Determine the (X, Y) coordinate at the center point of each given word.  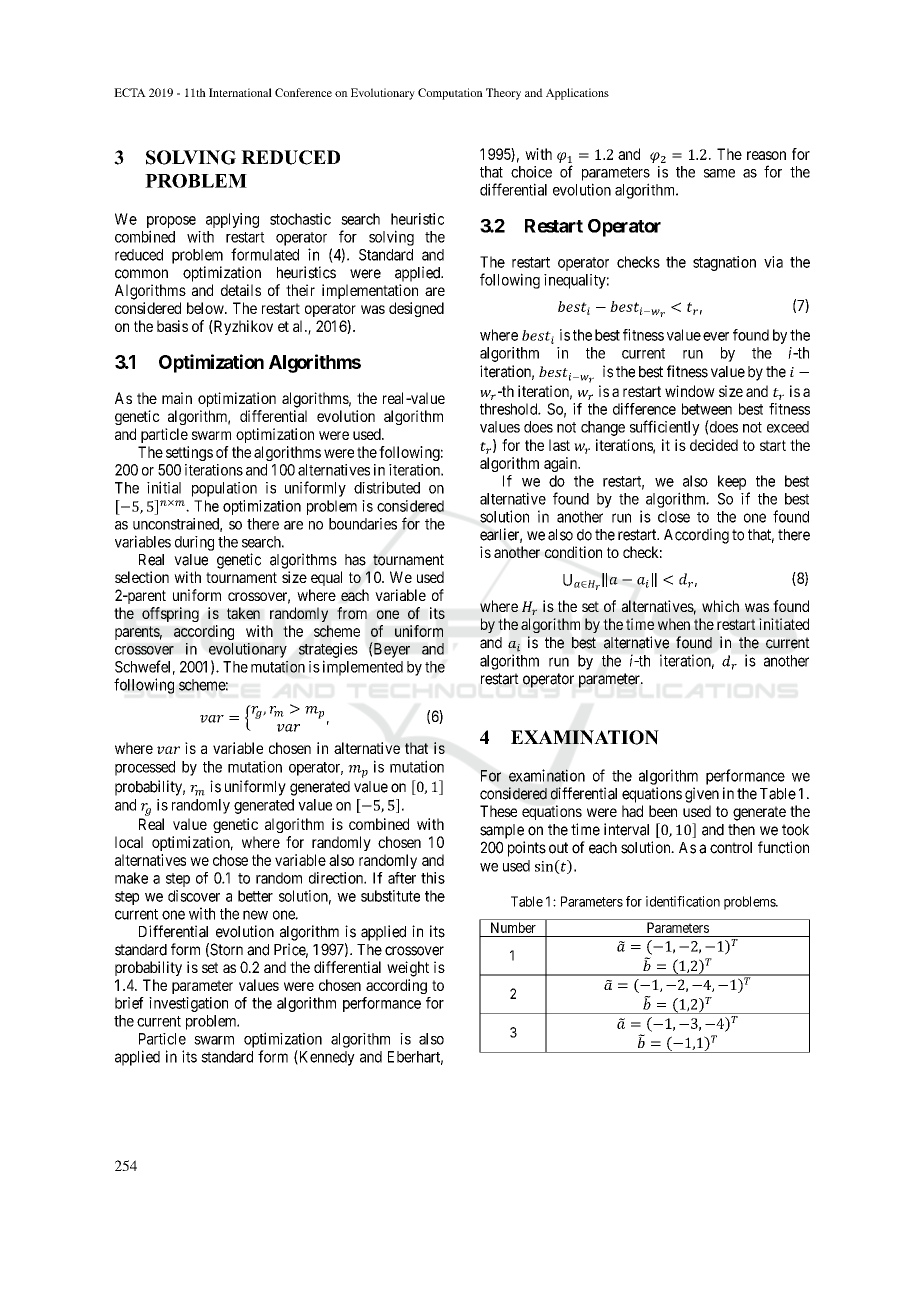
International (240, 92)
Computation (450, 94)
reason (766, 155)
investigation (188, 1004)
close (674, 517)
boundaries (363, 524)
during (194, 543)
